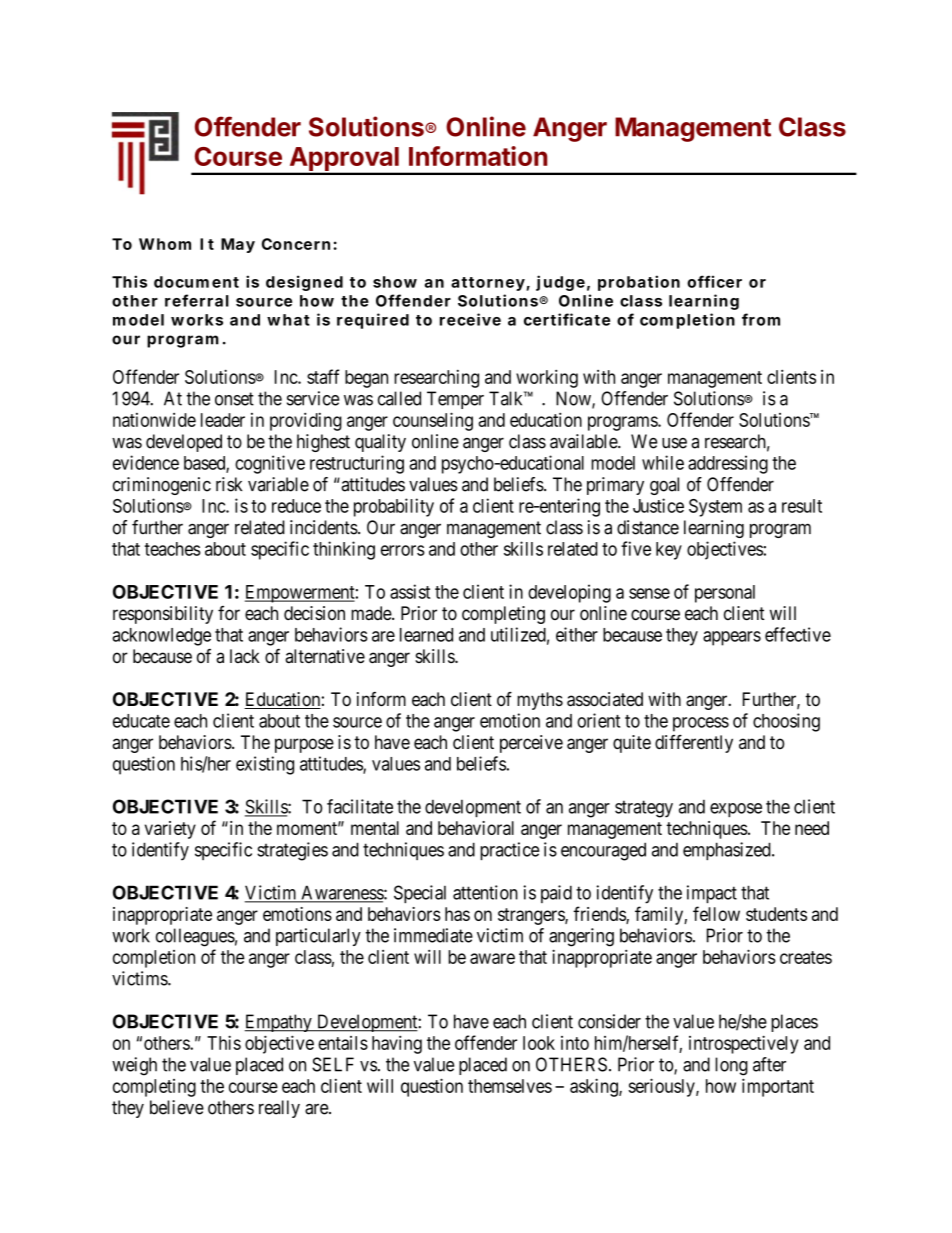 This page has height=1233, width=952. What do you see at coordinates (470, 319) in the page?
I see `receive` at bounding box center [470, 319].
